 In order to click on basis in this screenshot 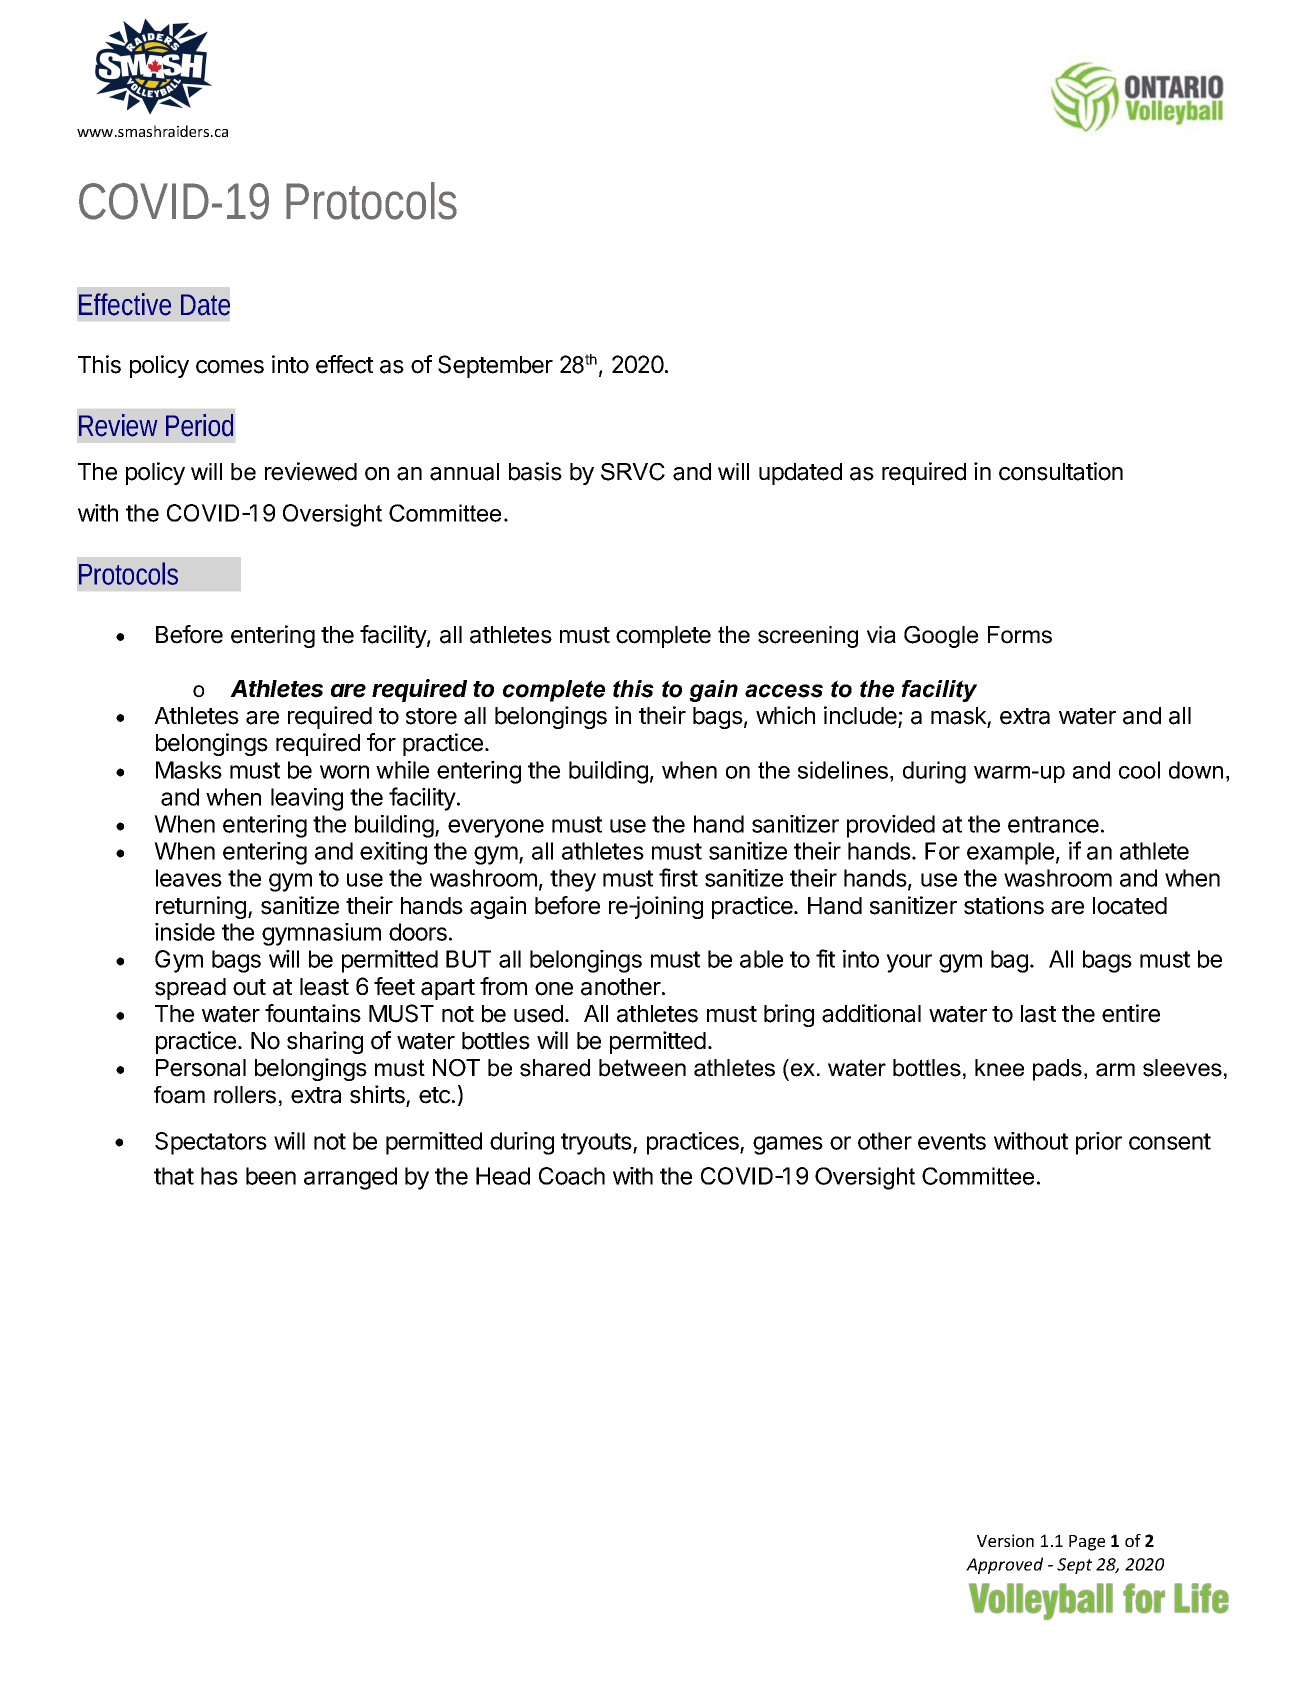, I will do `click(535, 471)`.
